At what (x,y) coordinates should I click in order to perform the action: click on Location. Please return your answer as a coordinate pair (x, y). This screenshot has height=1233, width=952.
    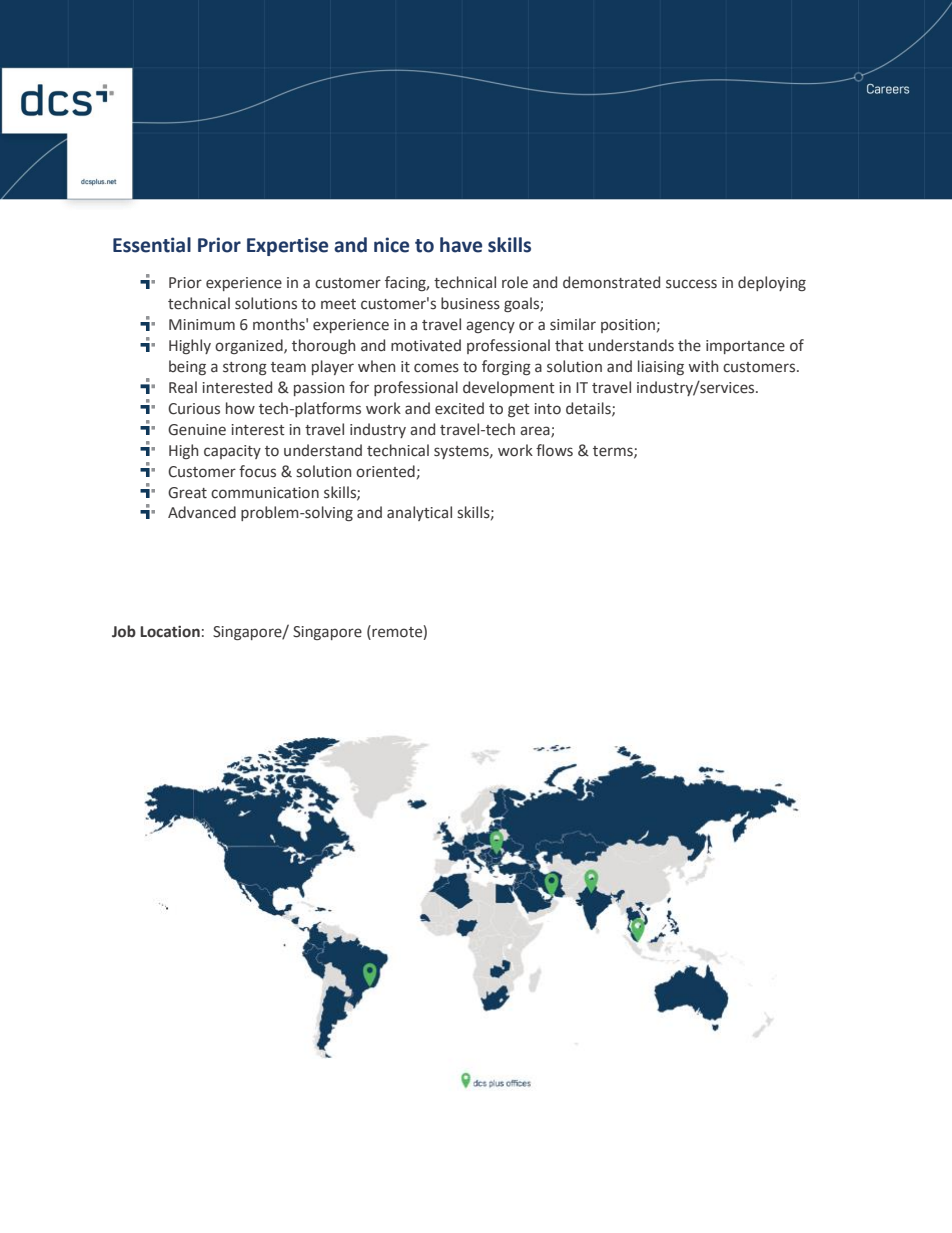
    Looking at the image, I should click on (170, 631).
